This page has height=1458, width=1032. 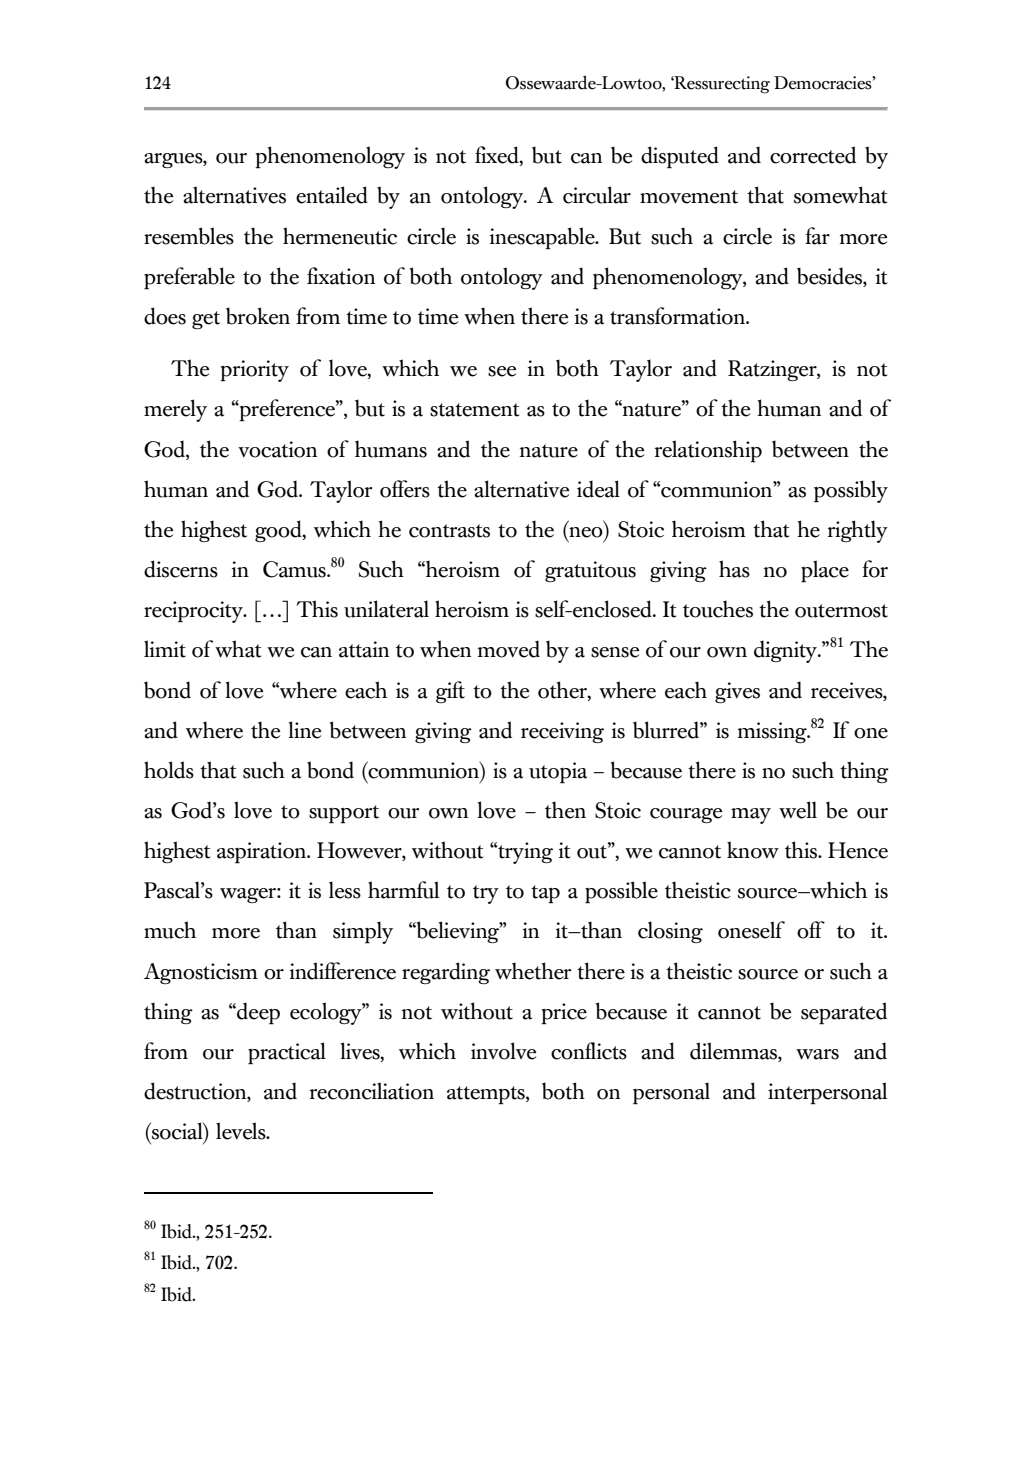 What do you see at coordinates (813, 155) in the page?
I see `corrected` at bounding box center [813, 155].
